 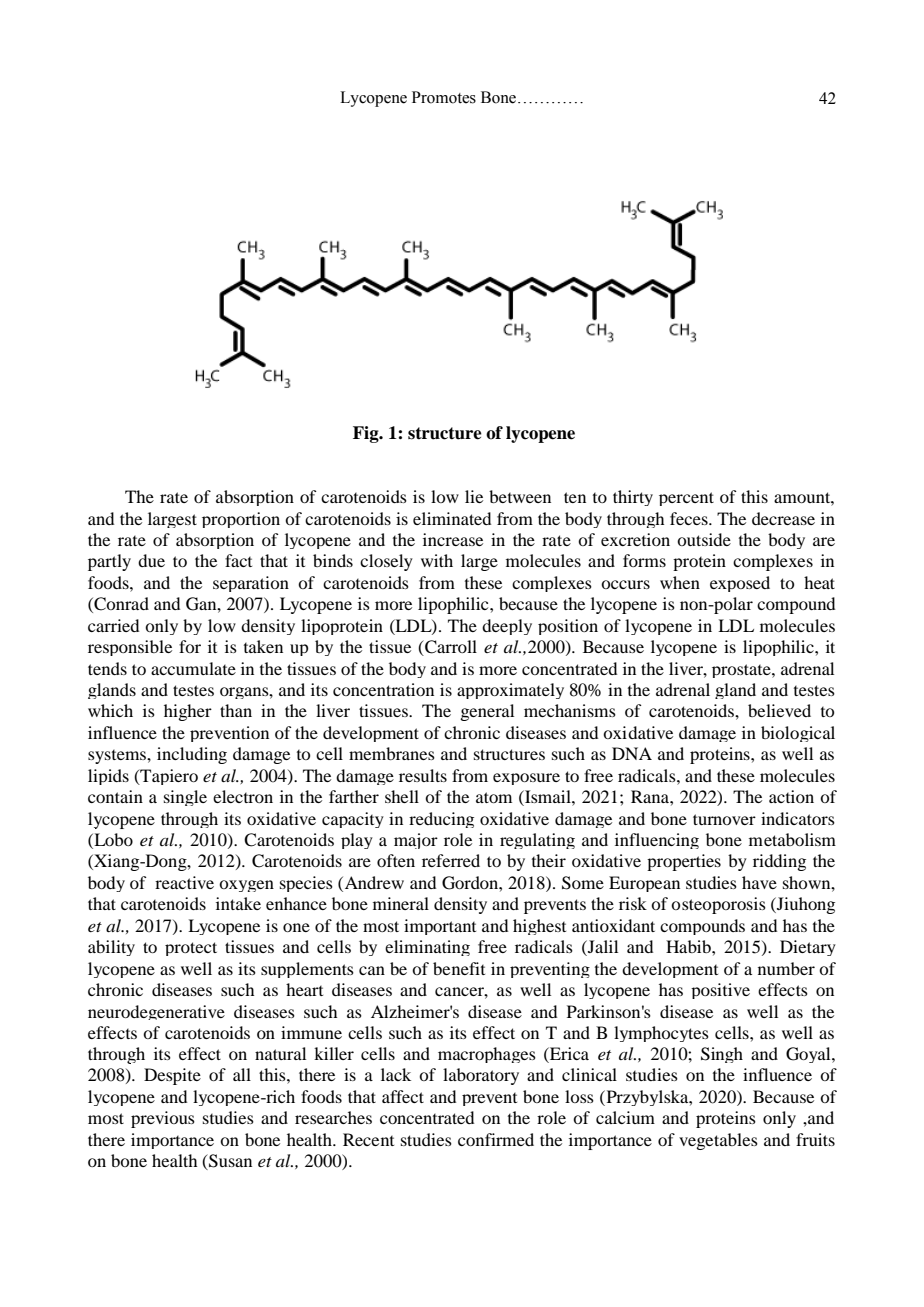 I want to click on Promotes, so click(x=444, y=97).
